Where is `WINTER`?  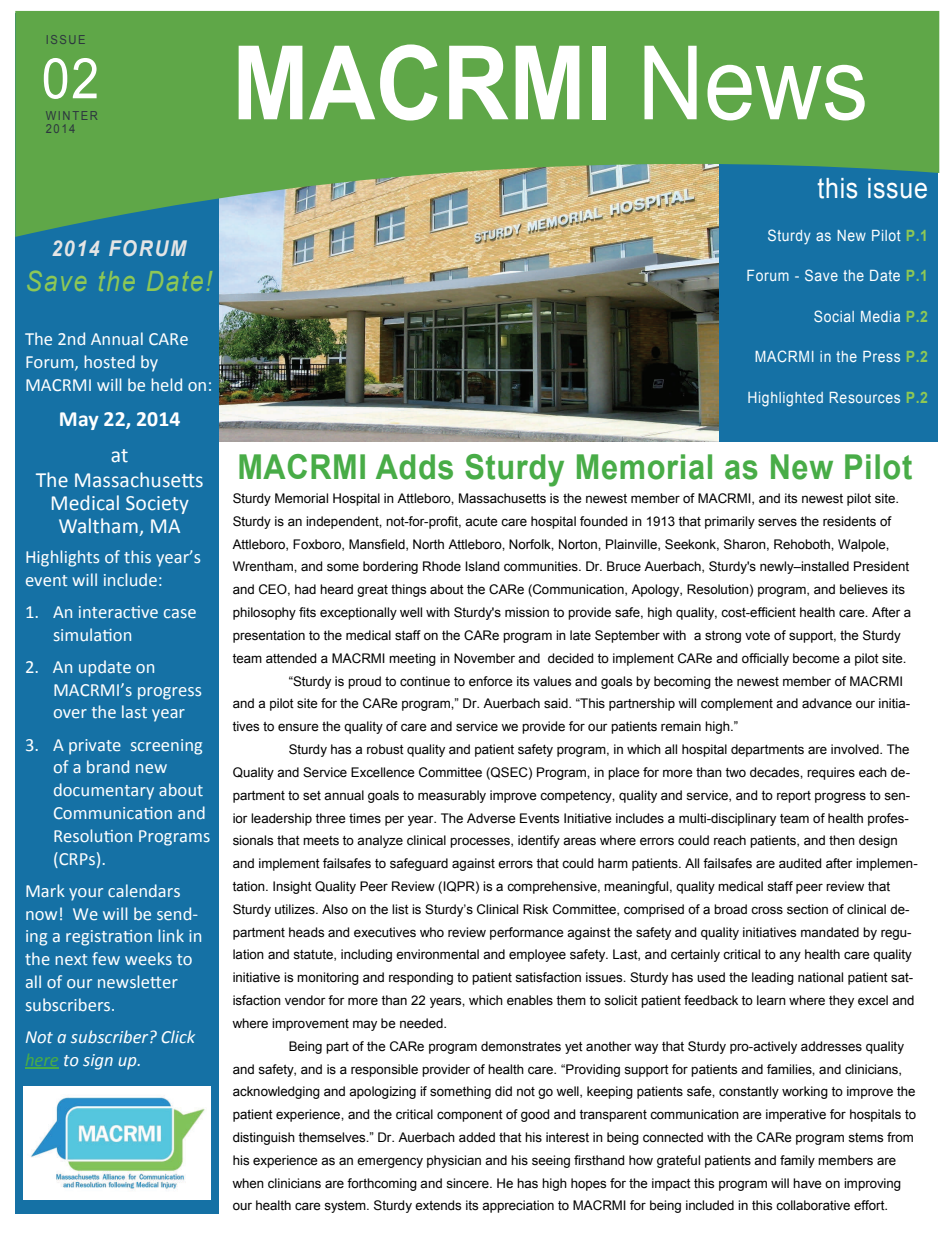
WINTER is located at coordinates (72, 115).
